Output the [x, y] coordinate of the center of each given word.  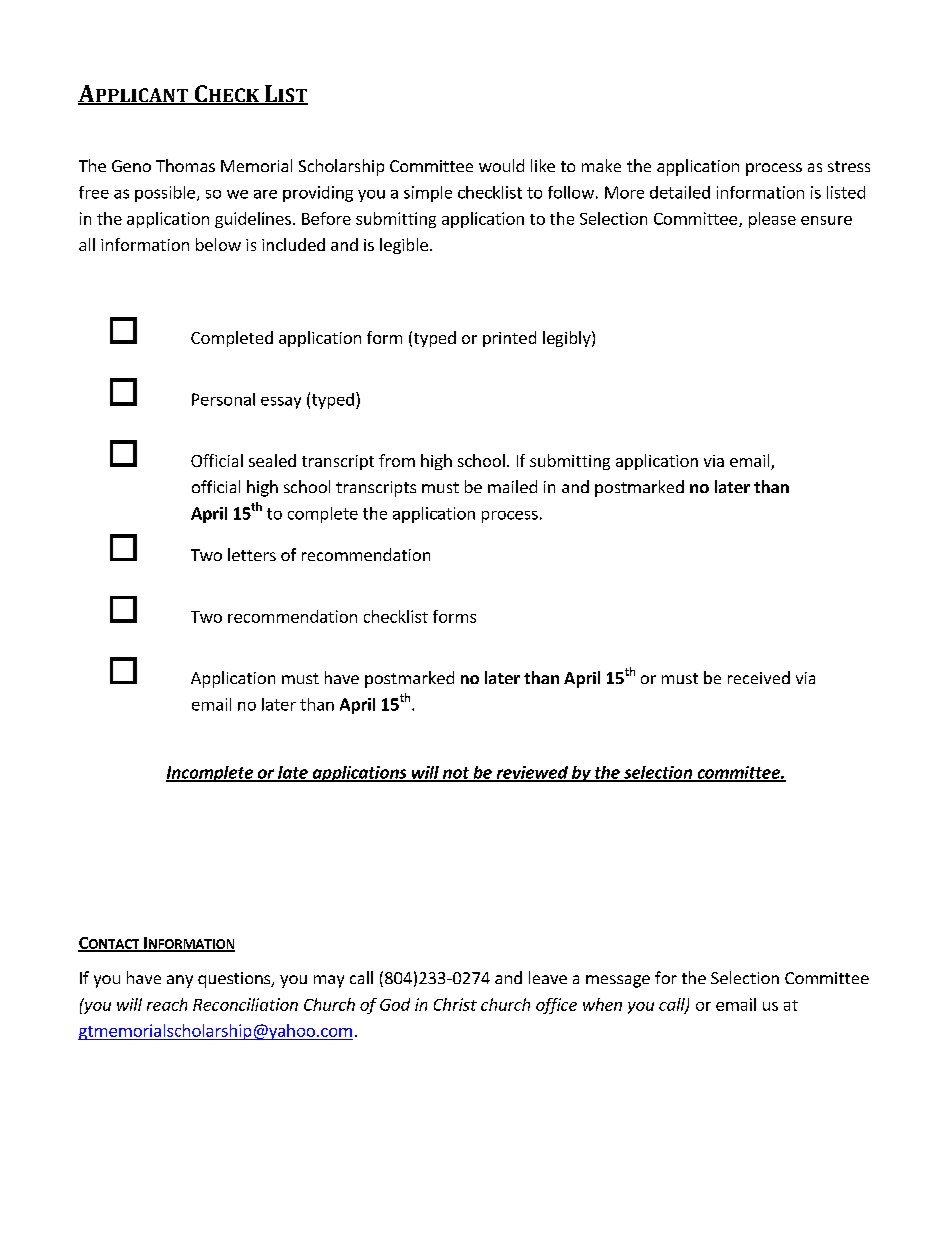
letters [252, 554]
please [772, 220]
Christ [455, 1004]
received [759, 677]
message [618, 981]
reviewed [532, 773]
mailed [512, 486]
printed [509, 339]
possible [165, 194]
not [455, 774]
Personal [223, 399]
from [397, 460]
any [180, 981]
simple [428, 194]
